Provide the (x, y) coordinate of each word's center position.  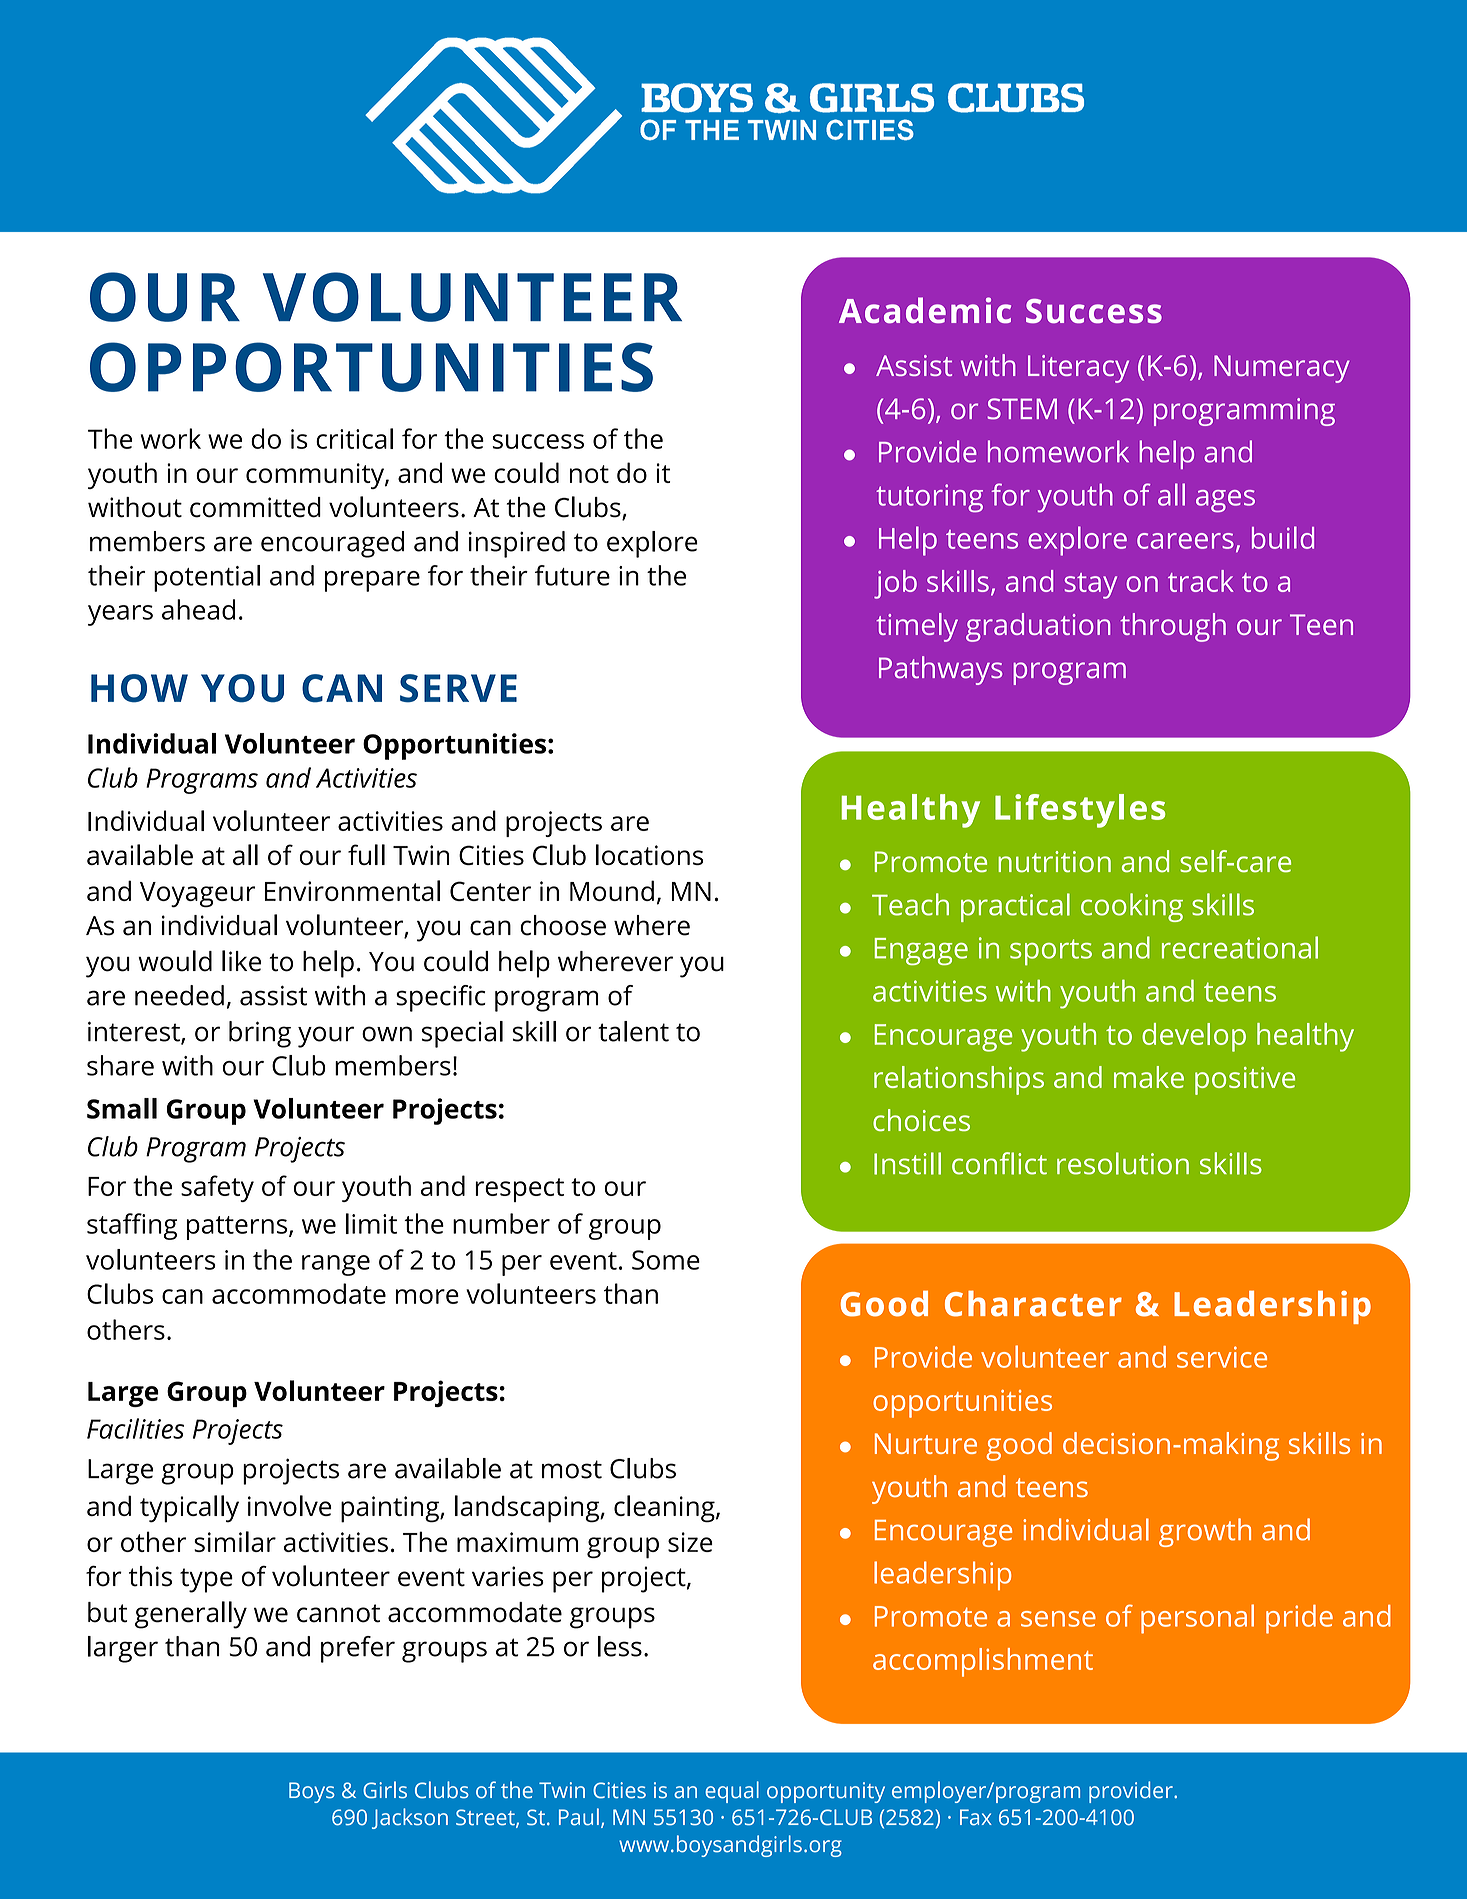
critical (354, 438)
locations (649, 854)
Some (666, 1260)
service (1222, 1357)
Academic (925, 310)
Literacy (1078, 369)
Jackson (410, 1818)
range (336, 1265)
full (366, 854)
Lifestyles (1080, 811)
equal (732, 1792)
